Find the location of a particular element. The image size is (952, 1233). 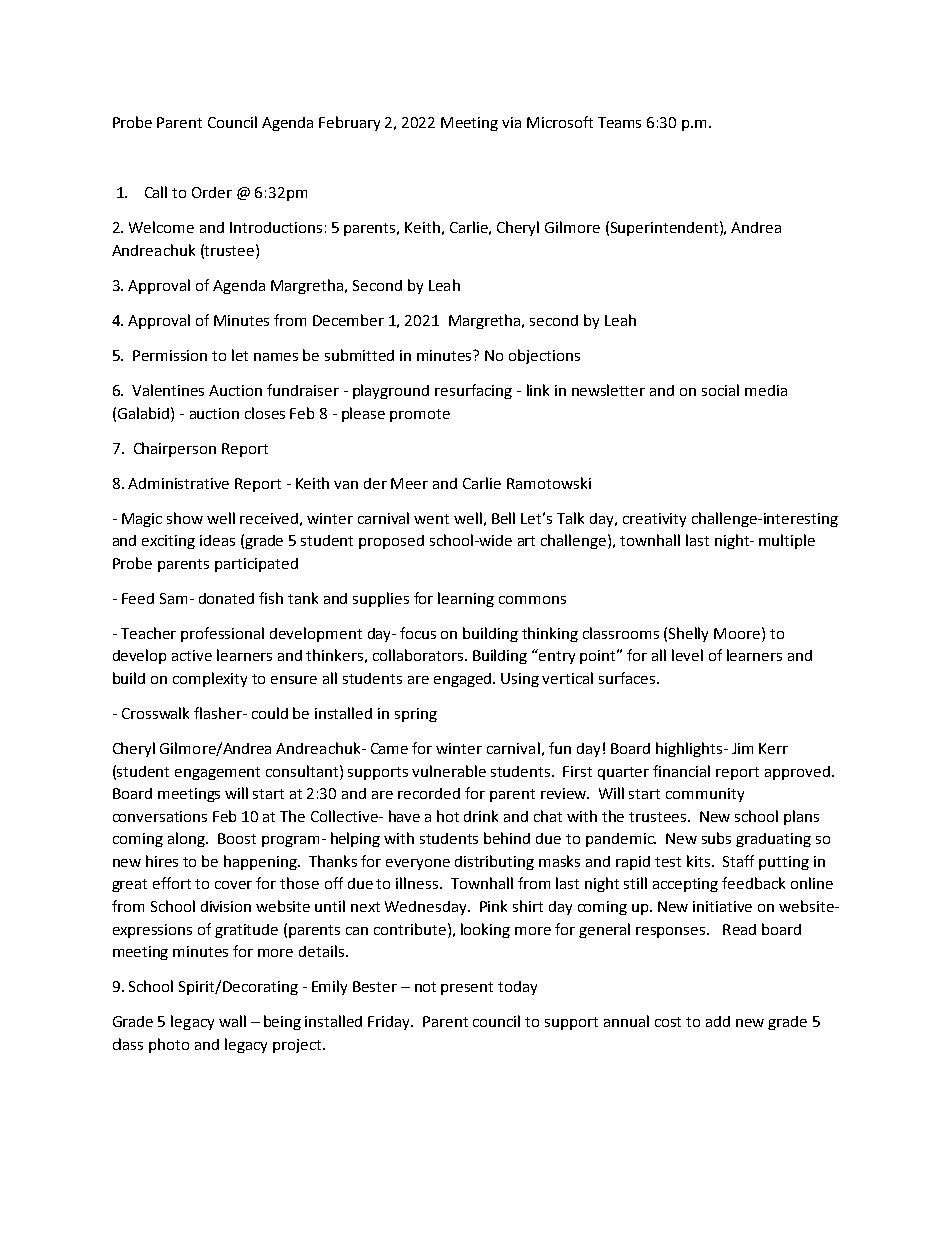

wall is located at coordinates (232, 1021).
